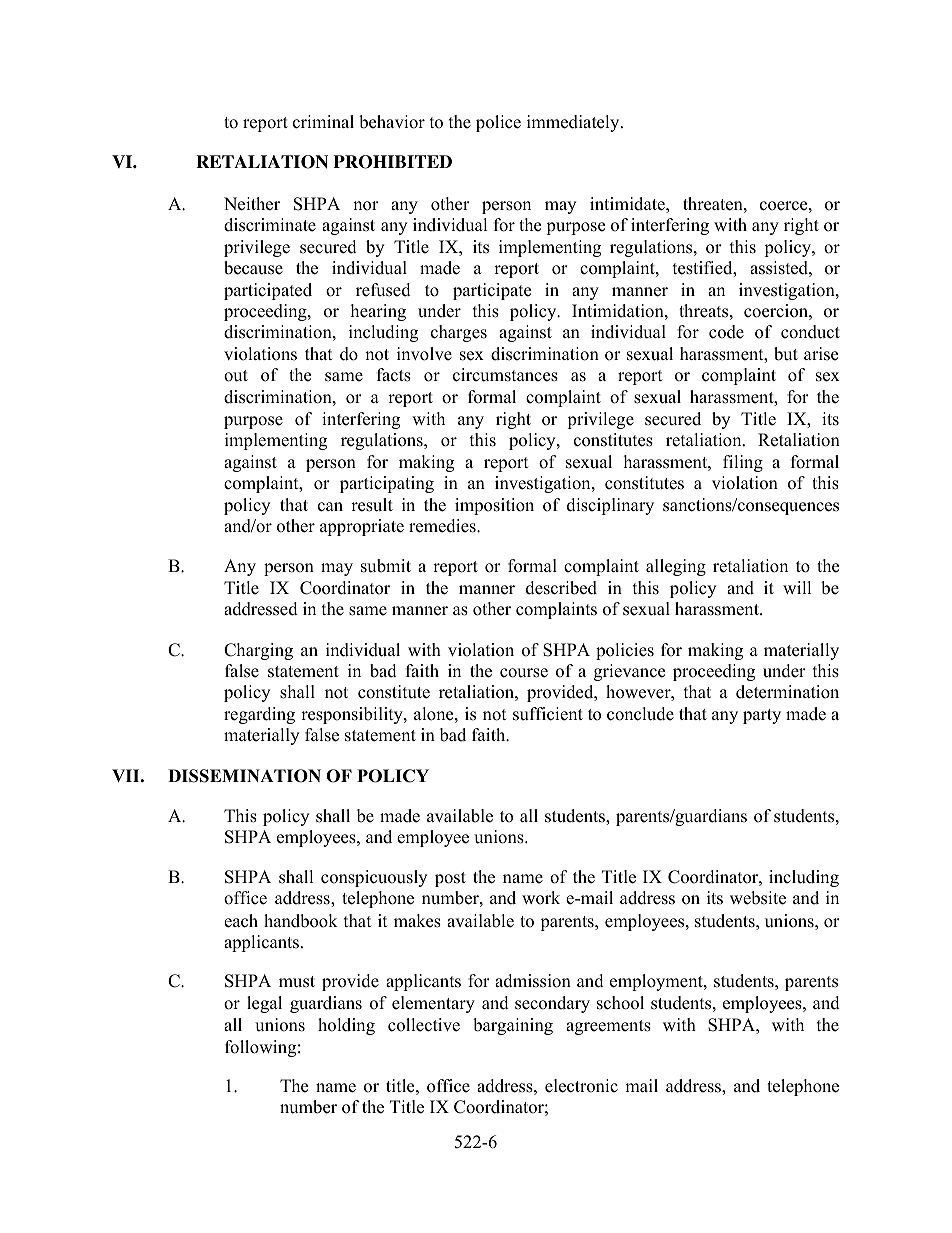  I want to click on police, so click(498, 123).
